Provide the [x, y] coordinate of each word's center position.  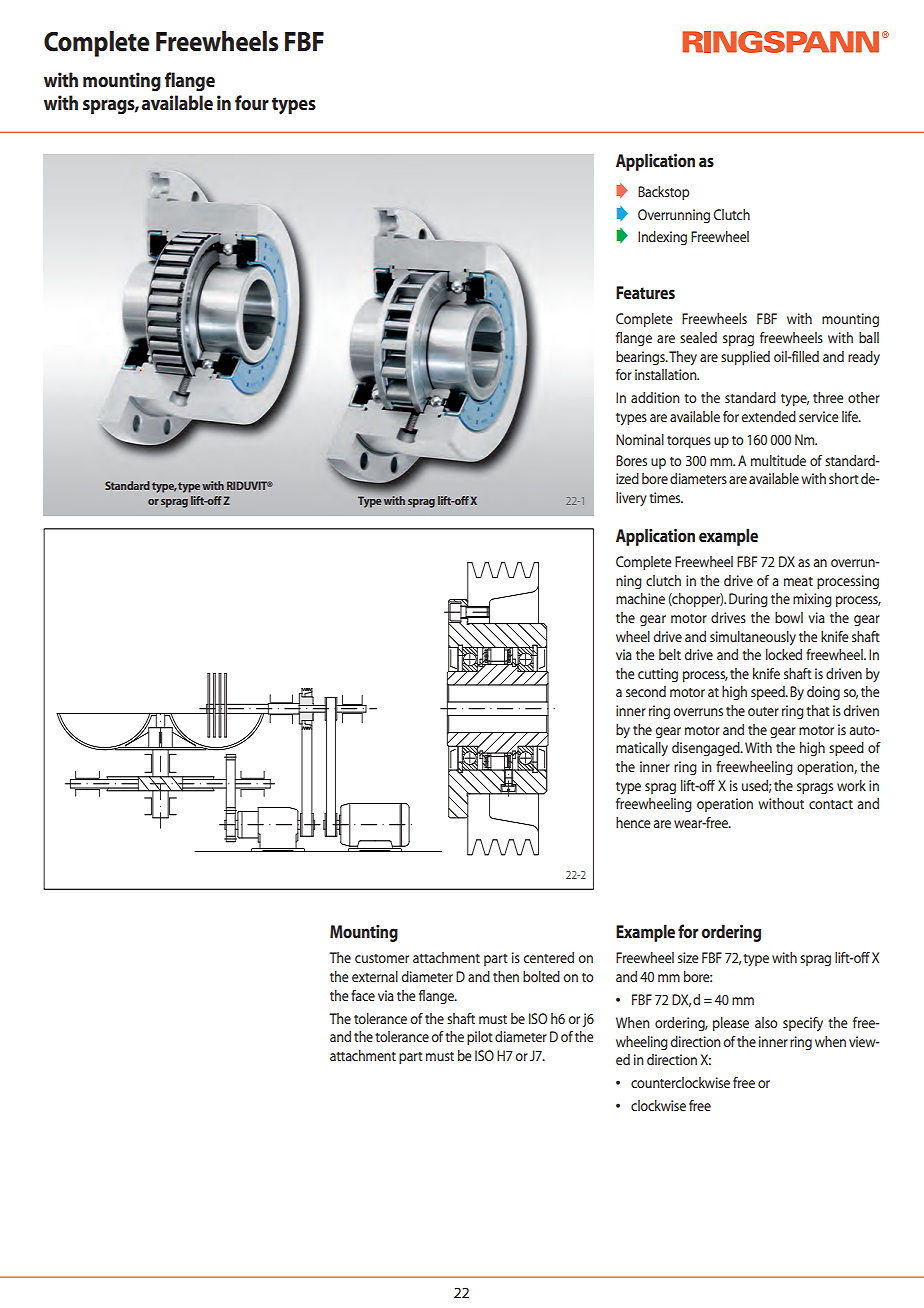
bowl [789, 617]
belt [670, 654]
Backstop [663, 193]
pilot [480, 1038]
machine [640, 598]
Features [645, 292]
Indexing [662, 238]
